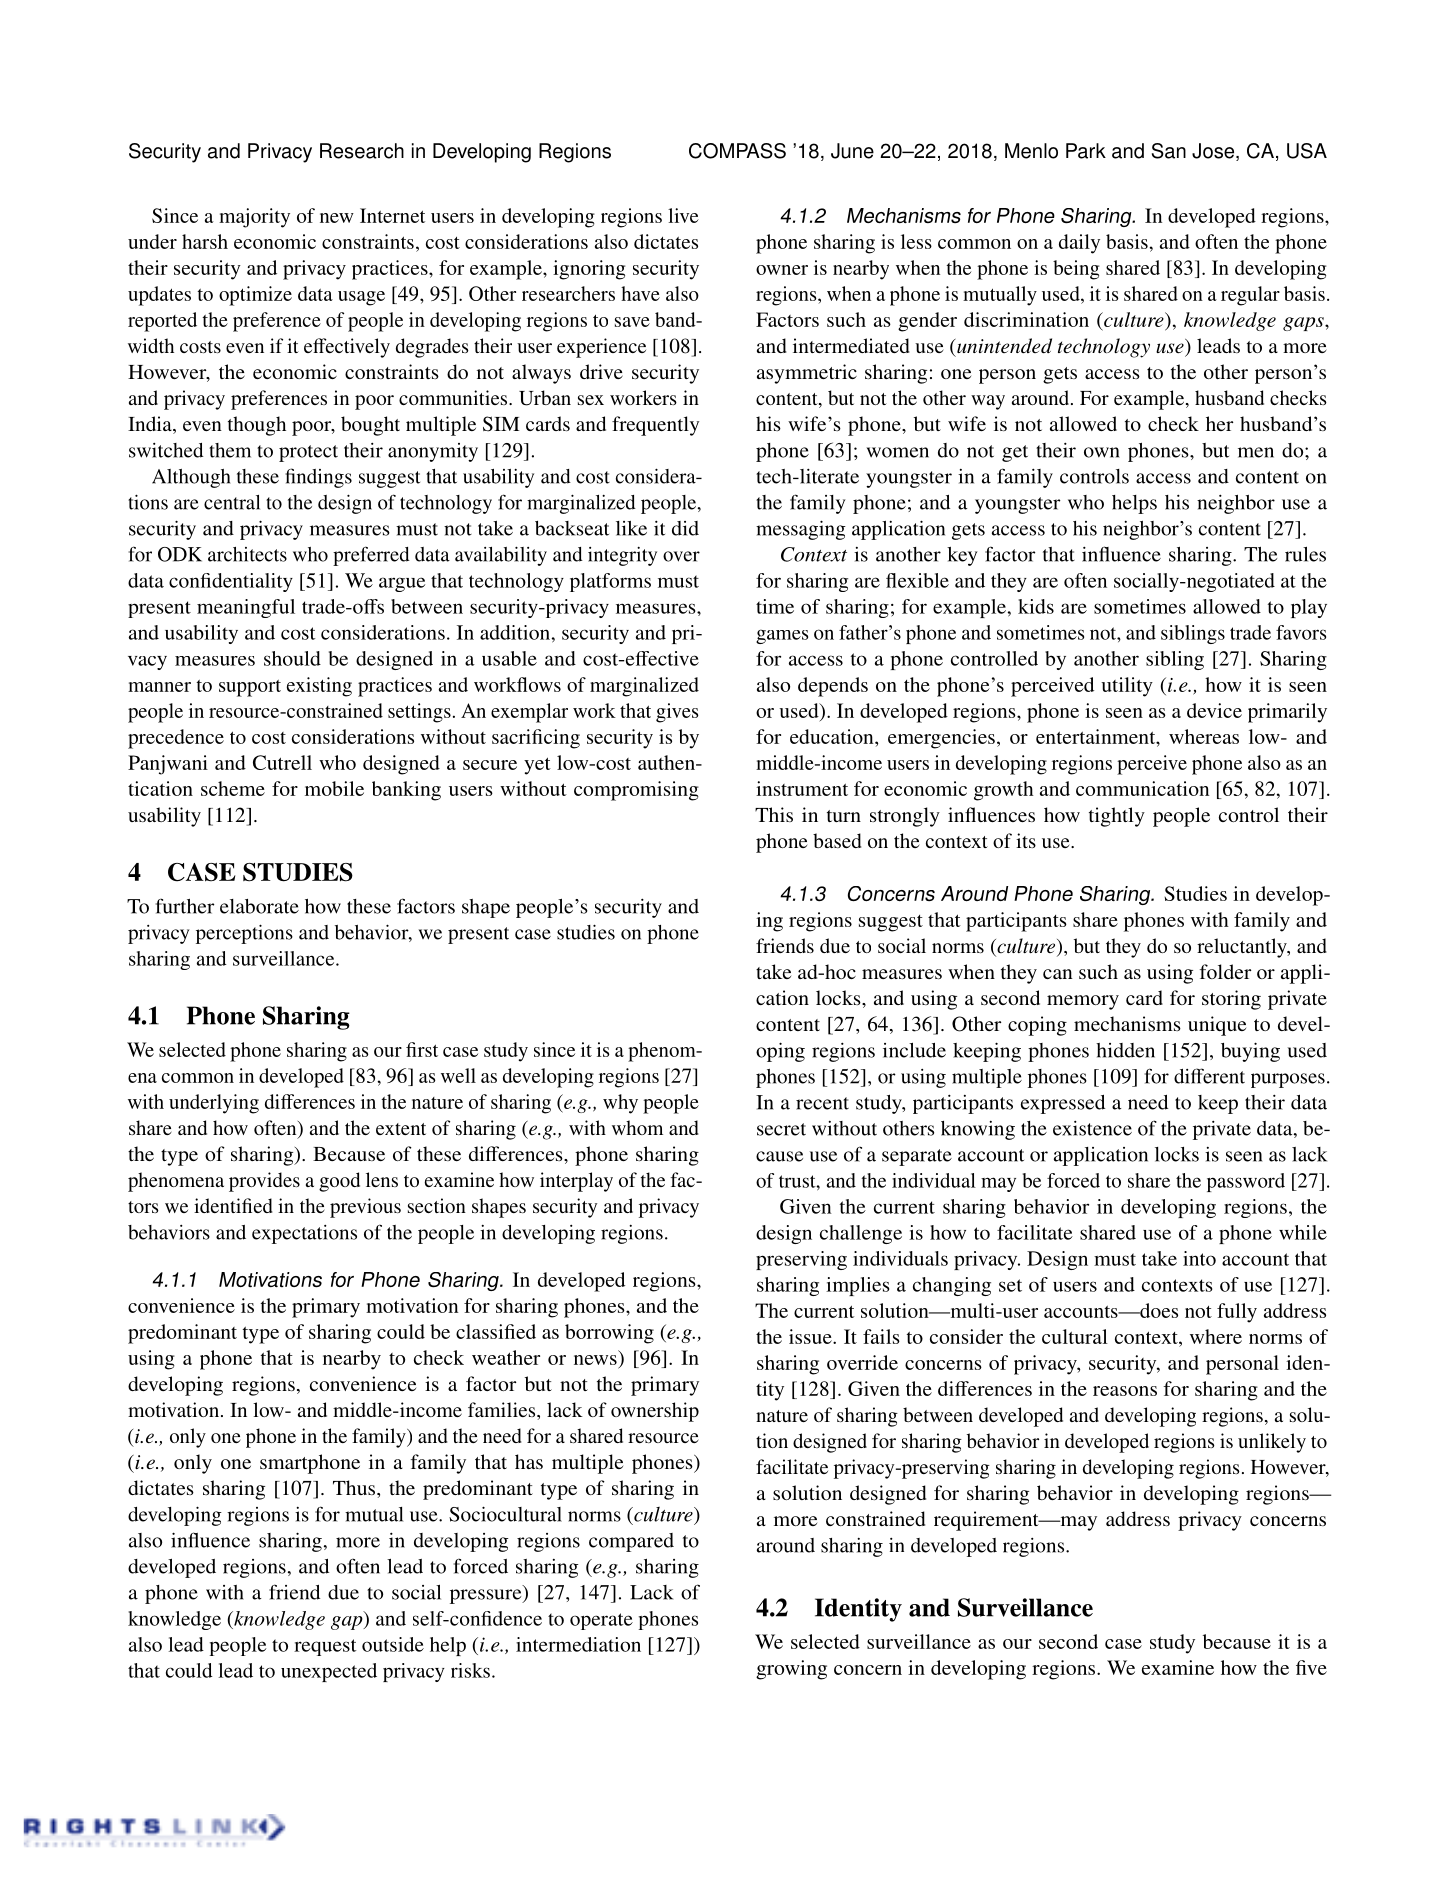 This screenshot has height=1883, width=1455. Describe the element at coordinates (791, 1670) in the screenshot. I see `growing` at that location.
